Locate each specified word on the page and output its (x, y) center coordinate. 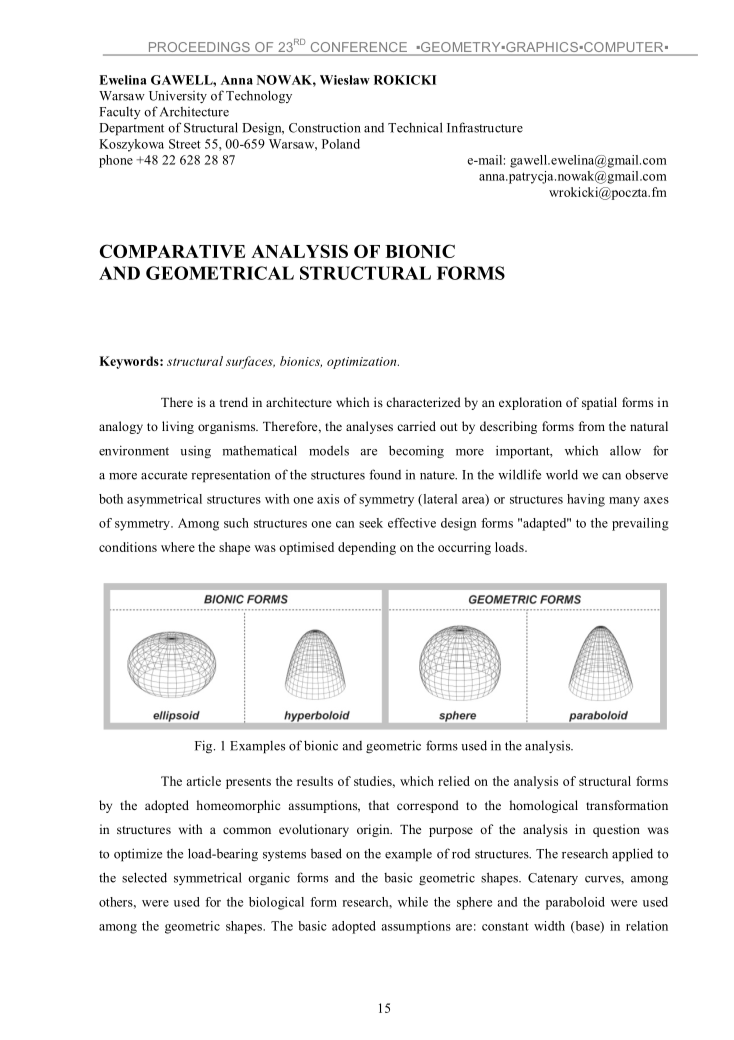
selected (144, 877)
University (178, 96)
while (413, 902)
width (549, 926)
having (586, 500)
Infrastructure (485, 127)
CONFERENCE (358, 48)
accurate (164, 475)
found (385, 474)
